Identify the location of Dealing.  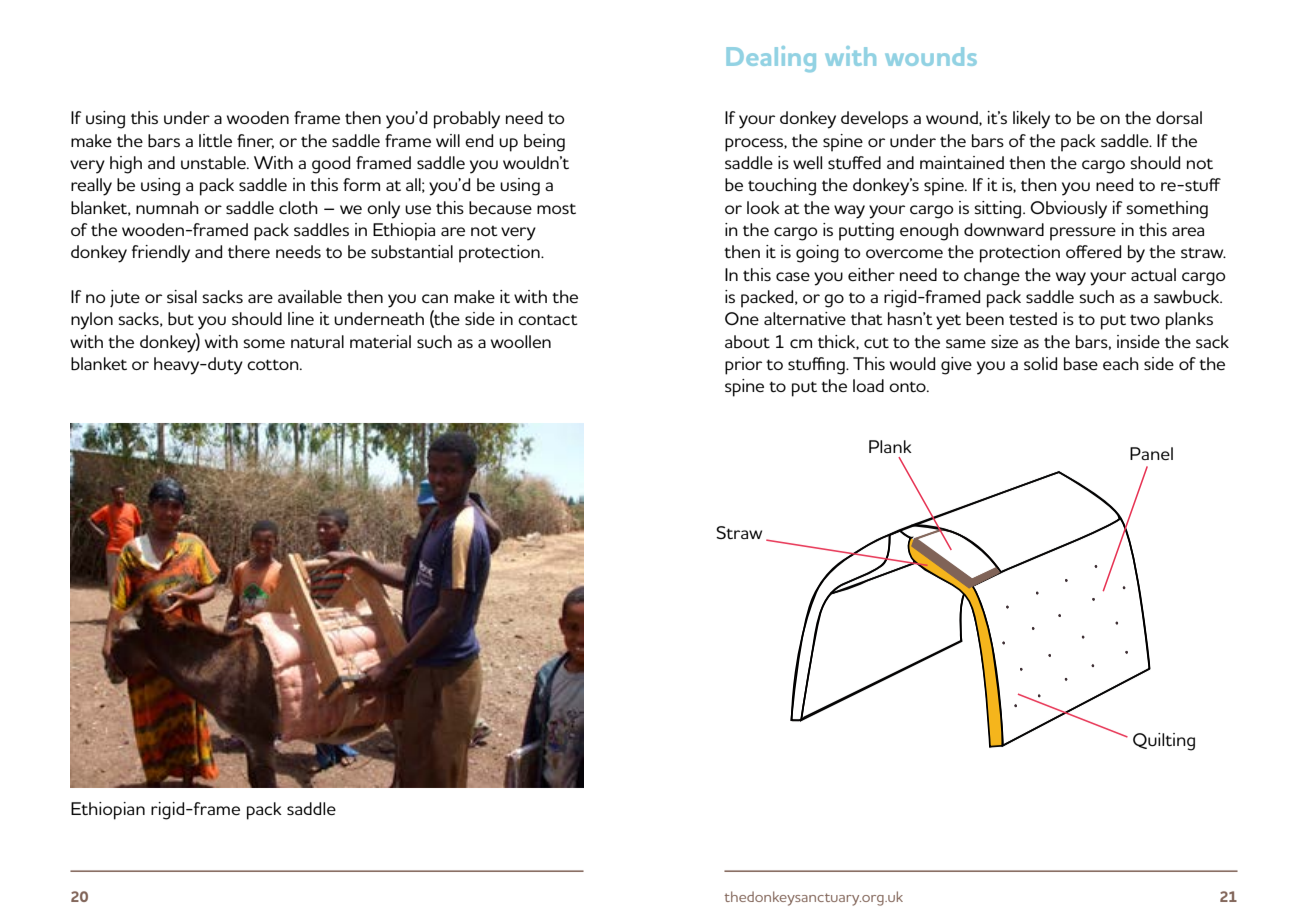
(771, 59).
